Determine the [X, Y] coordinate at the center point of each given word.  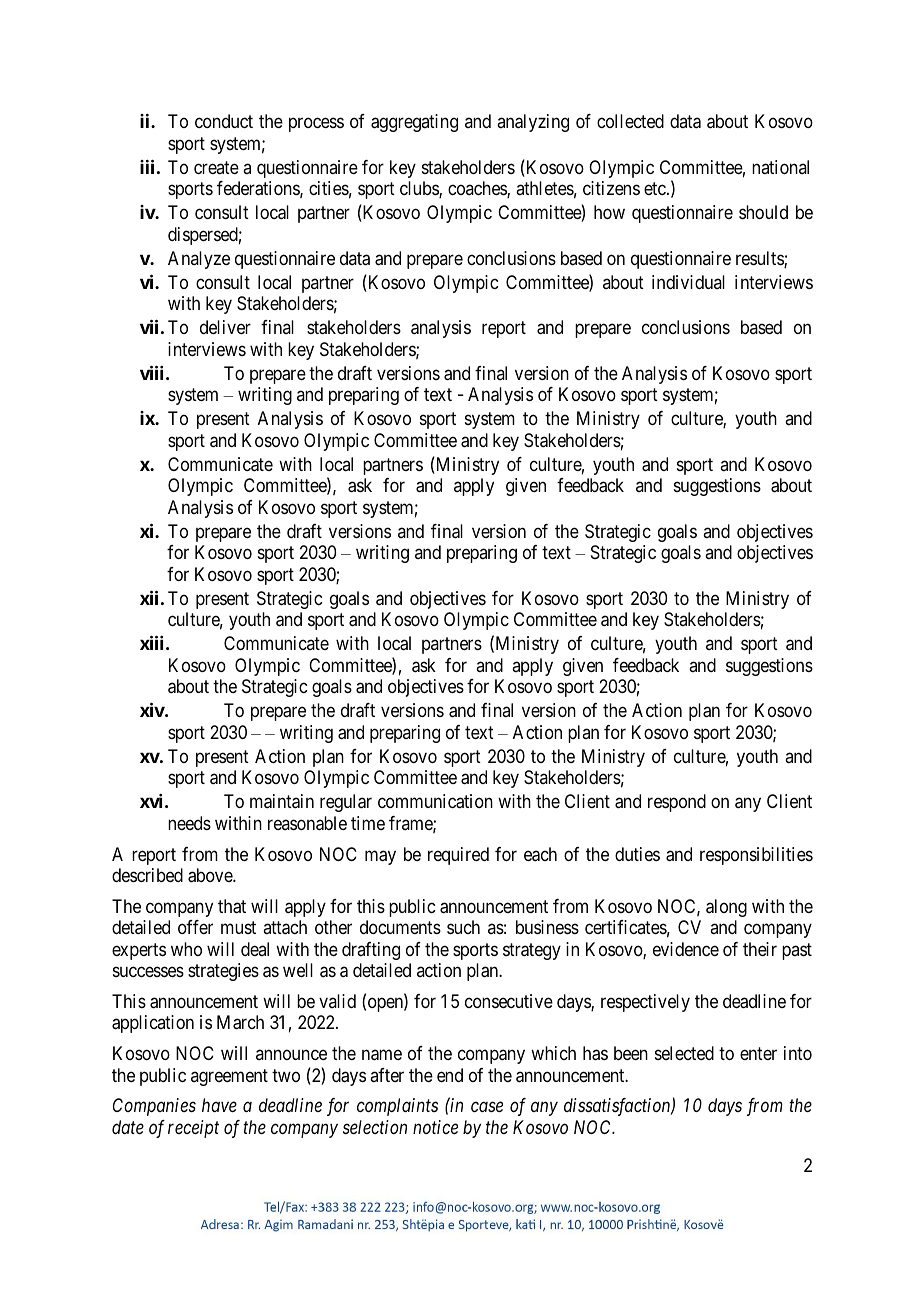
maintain [282, 801]
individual [688, 282]
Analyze [199, 260]
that [232, 906]
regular [346, 803]
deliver [225, 327]
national [780, 167]
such [463, 927]
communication [435, 801]
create [216, 167]
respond [677, 803]
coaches [478, 189]
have [219, 1105]
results [760, 259]
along [726, 908]
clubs [420, 189]
